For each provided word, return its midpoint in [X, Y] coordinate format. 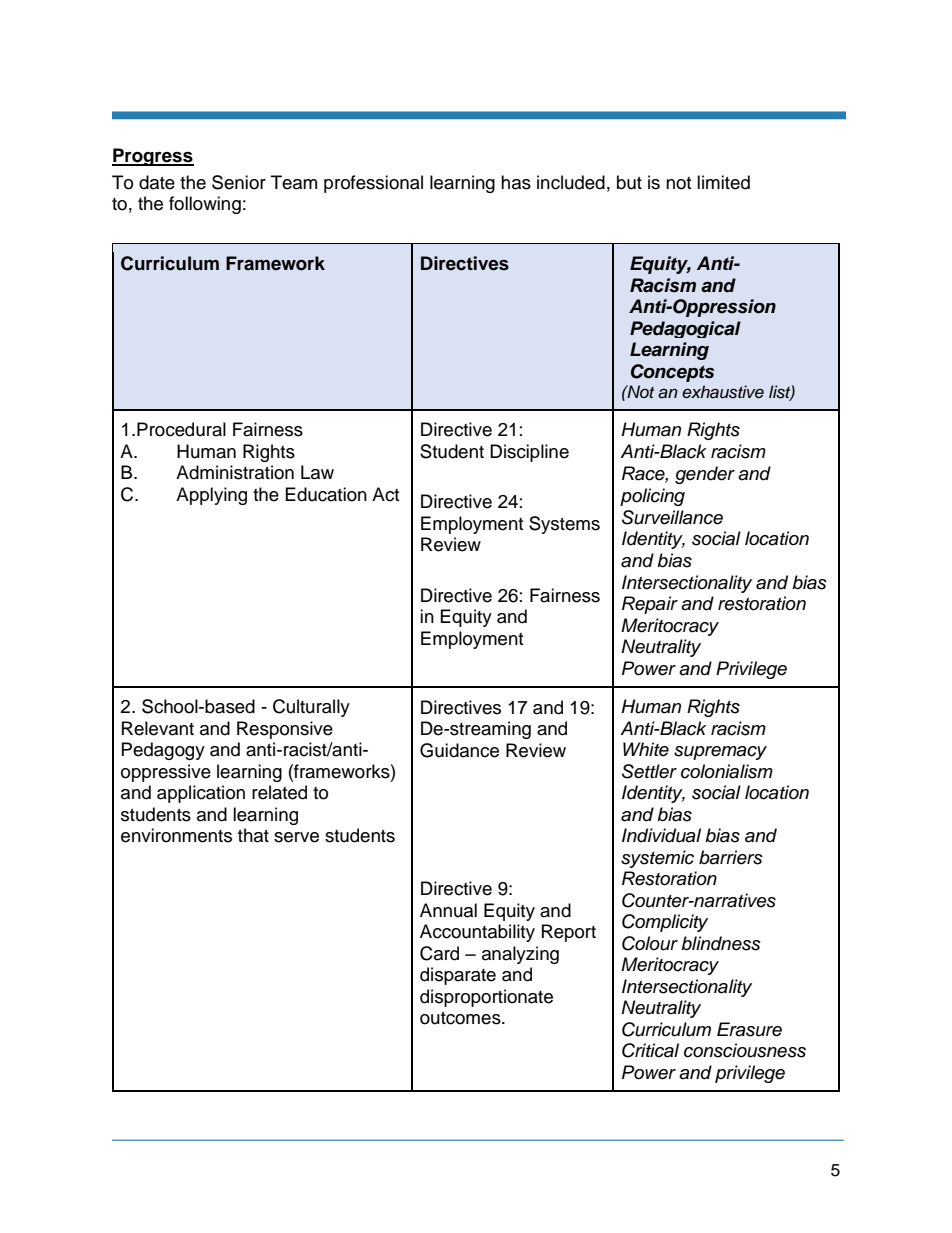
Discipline [529, 453]
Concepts [672, 373]
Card [439, 953]
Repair [650, 605]
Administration [235, 472]
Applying [211, 496]
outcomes [461, 1018]
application [201, 794]
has [516, 182]
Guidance [459, 750]
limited [723, 182]
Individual [661, 835]
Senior [239, 182]
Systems [564, 525]
